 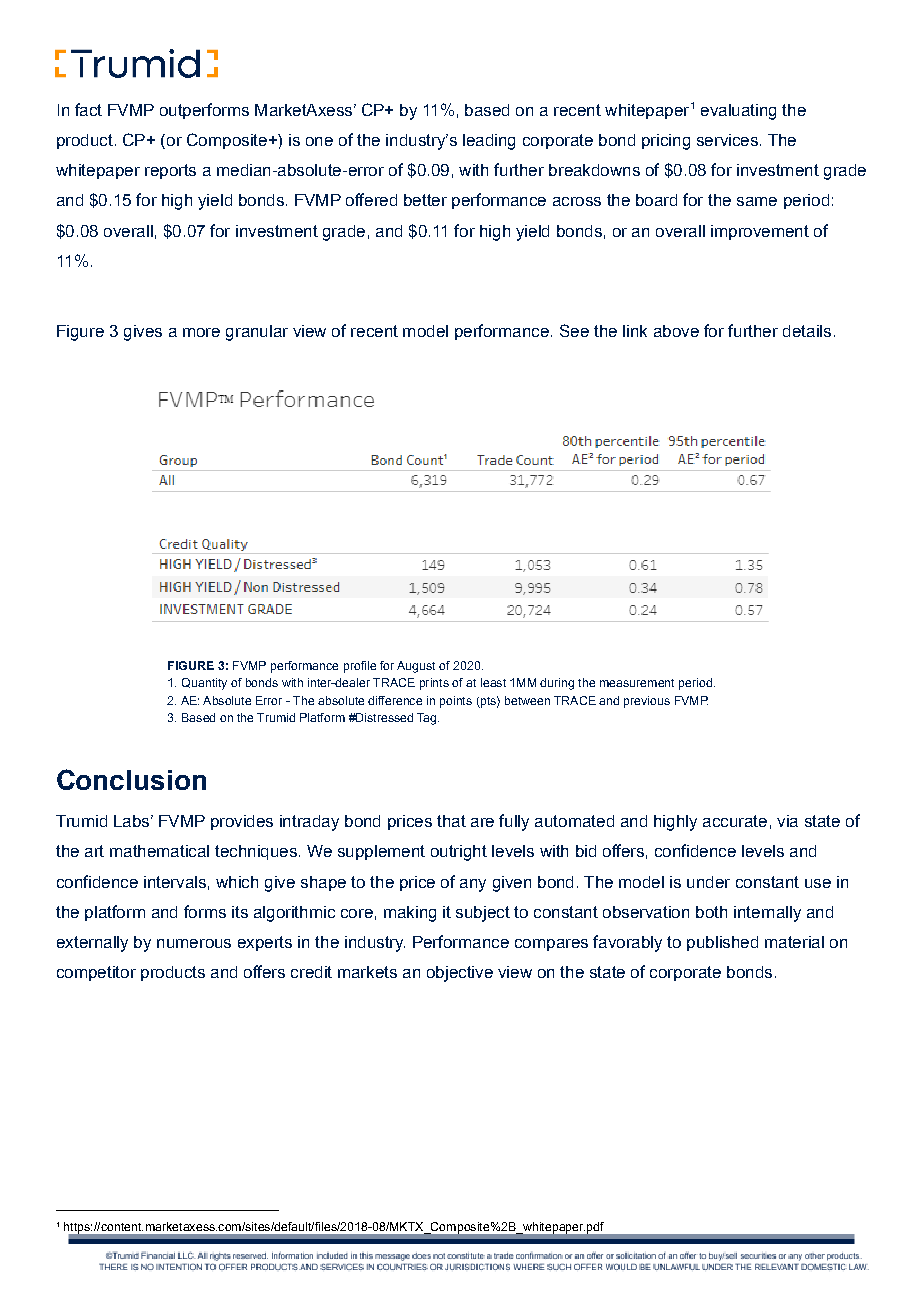 I want to click on leading, so click(x=489, y=142).
